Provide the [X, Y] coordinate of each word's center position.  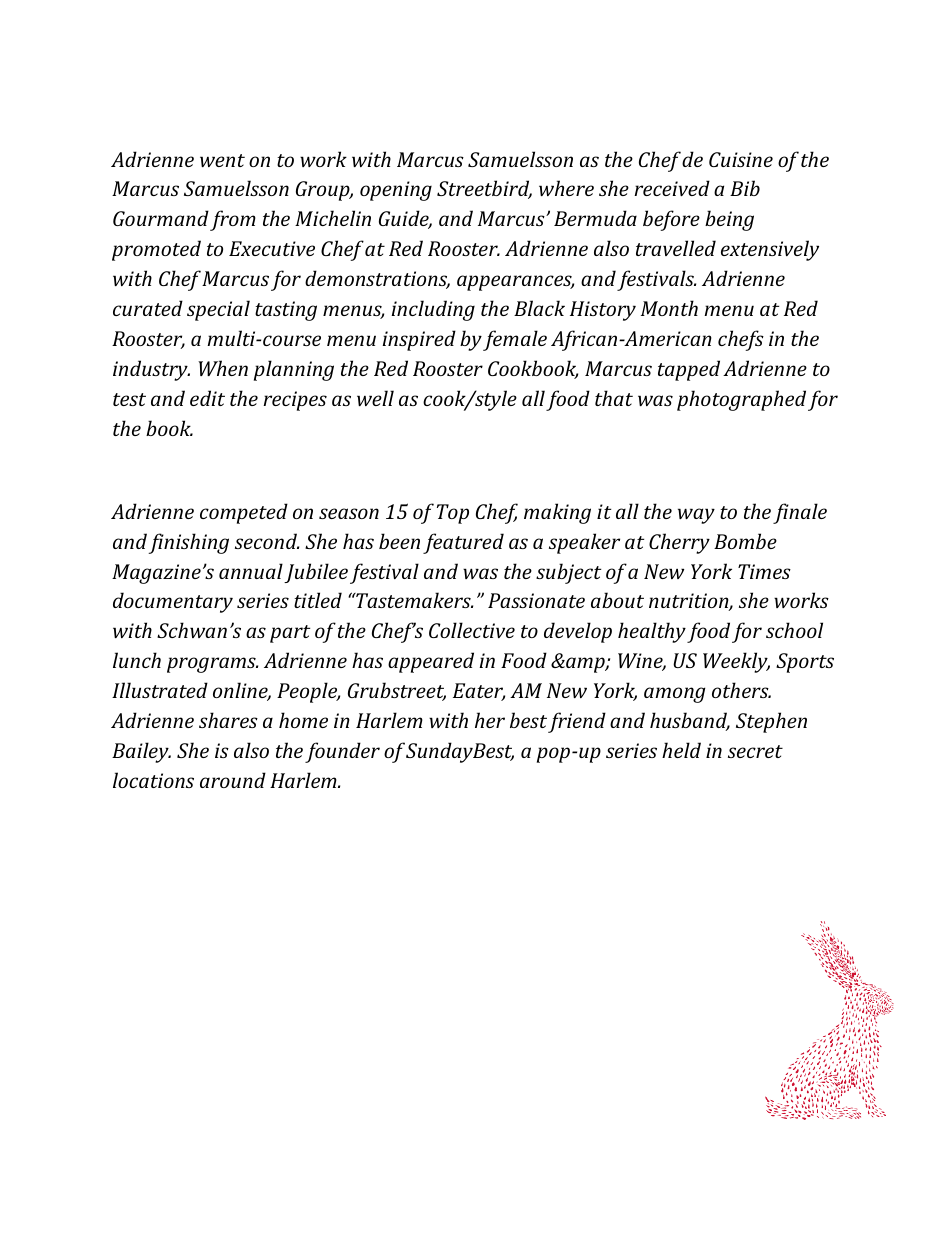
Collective [472, 630]
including [433, 310]
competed [244, 513]
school [794, 630]
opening [396, 191]
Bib [745, 188]
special [218, 310]
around [233, 780]
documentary [173, 602]
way [696, 516]
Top [453, 514]
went [222, 160]
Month [669, 308]
